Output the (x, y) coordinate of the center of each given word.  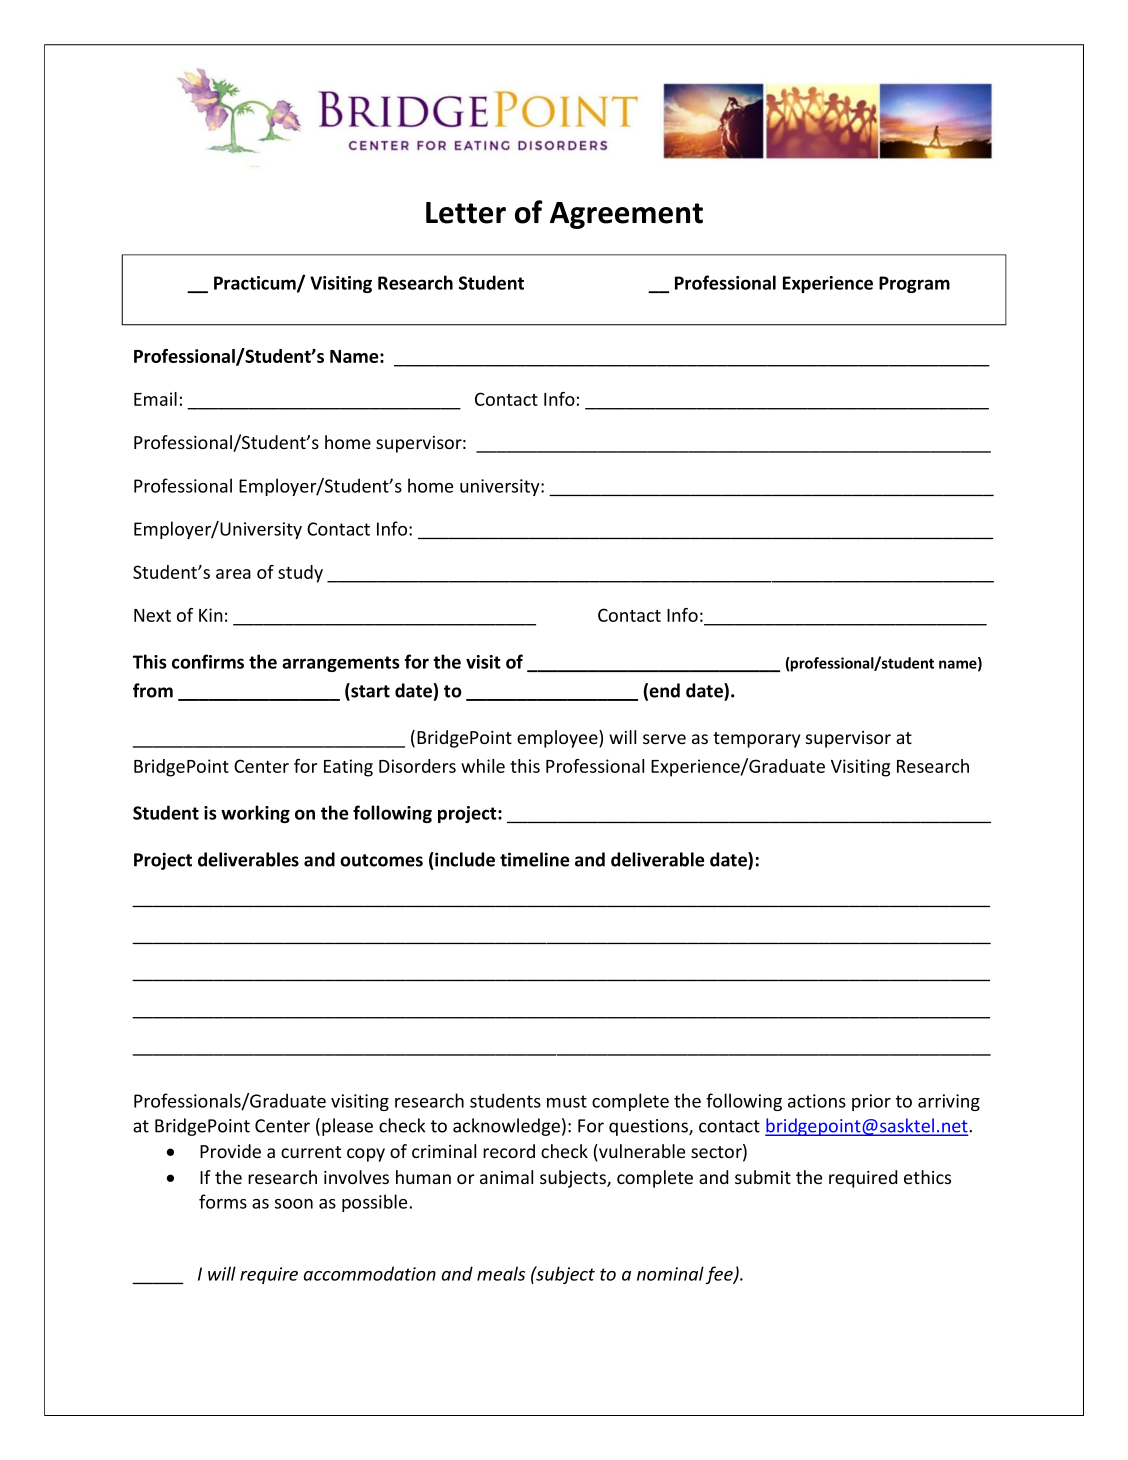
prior (871, 1102)
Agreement (626, 215)
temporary (756, 740)
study (300, 574)
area (233, 574)
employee (558, 739)
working (255, 814)
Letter (466, 213)
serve (664, 739)
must (567, 1101)
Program (914, 284)
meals (501, 1273)
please (347, 1127)
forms (223, 1201)
